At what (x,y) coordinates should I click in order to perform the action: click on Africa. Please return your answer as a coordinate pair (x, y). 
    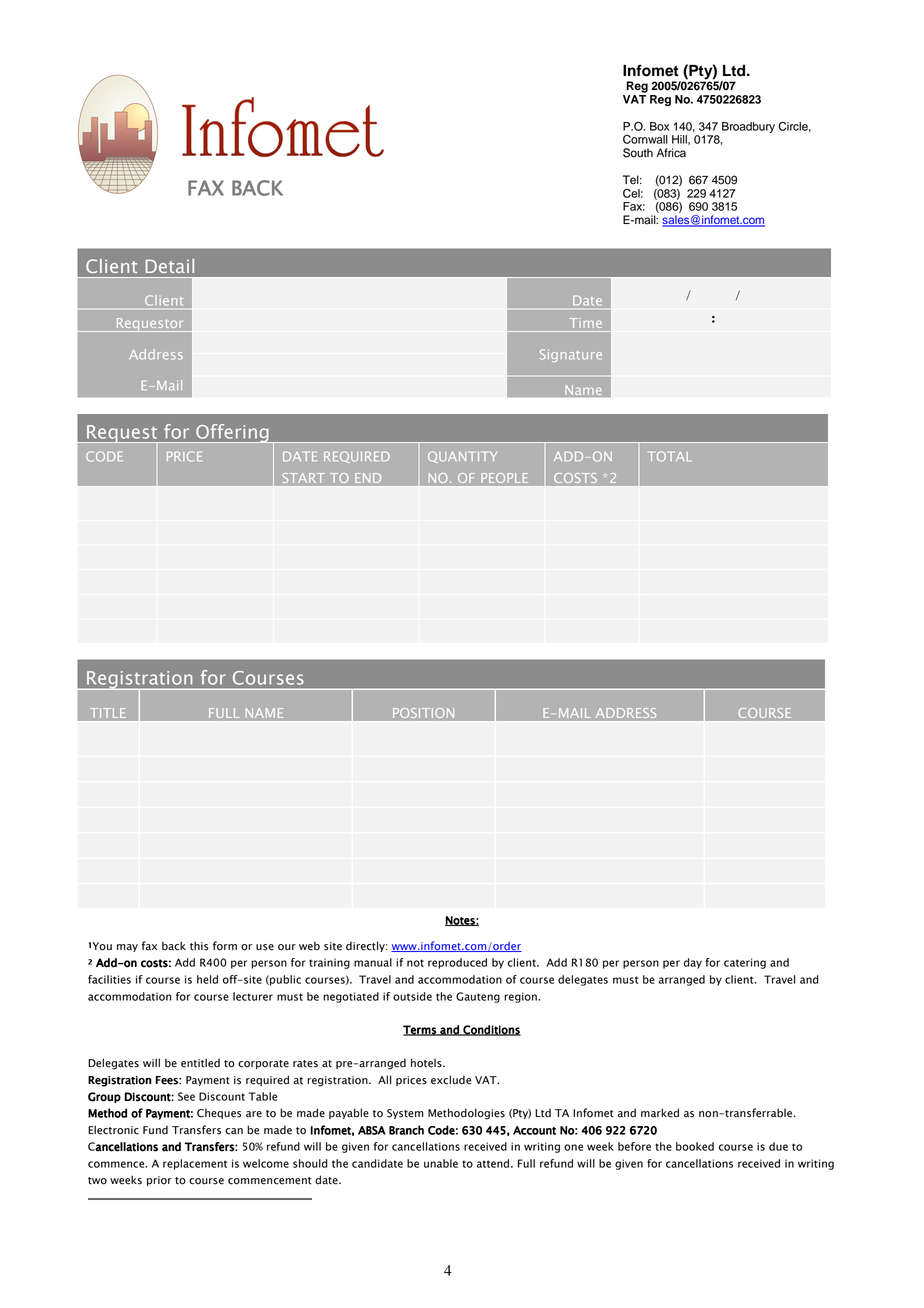
    Looking at the image, I should click on (671, 153).
